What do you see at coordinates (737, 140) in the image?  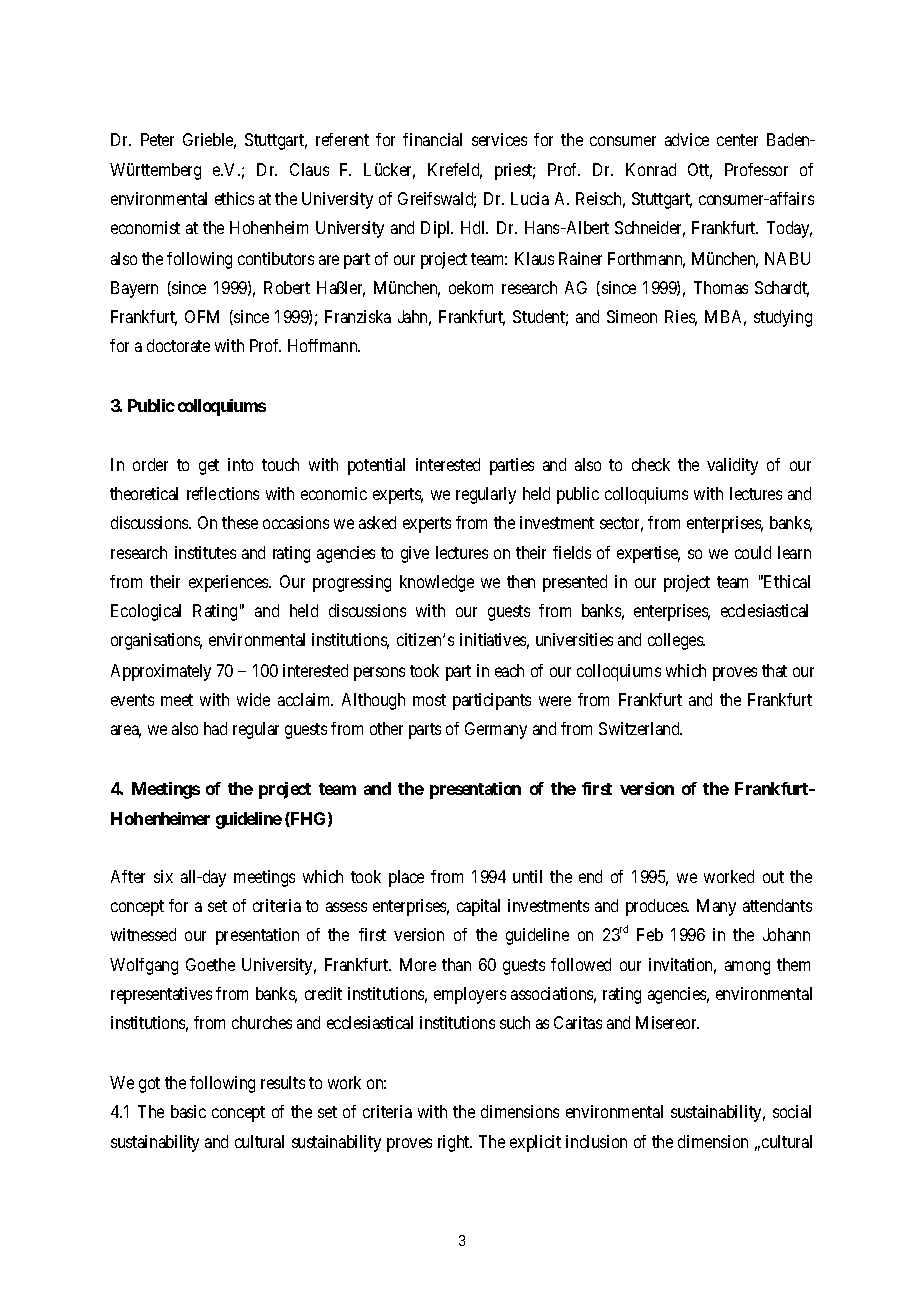 I see `center` at bounding box center [737, 140].
